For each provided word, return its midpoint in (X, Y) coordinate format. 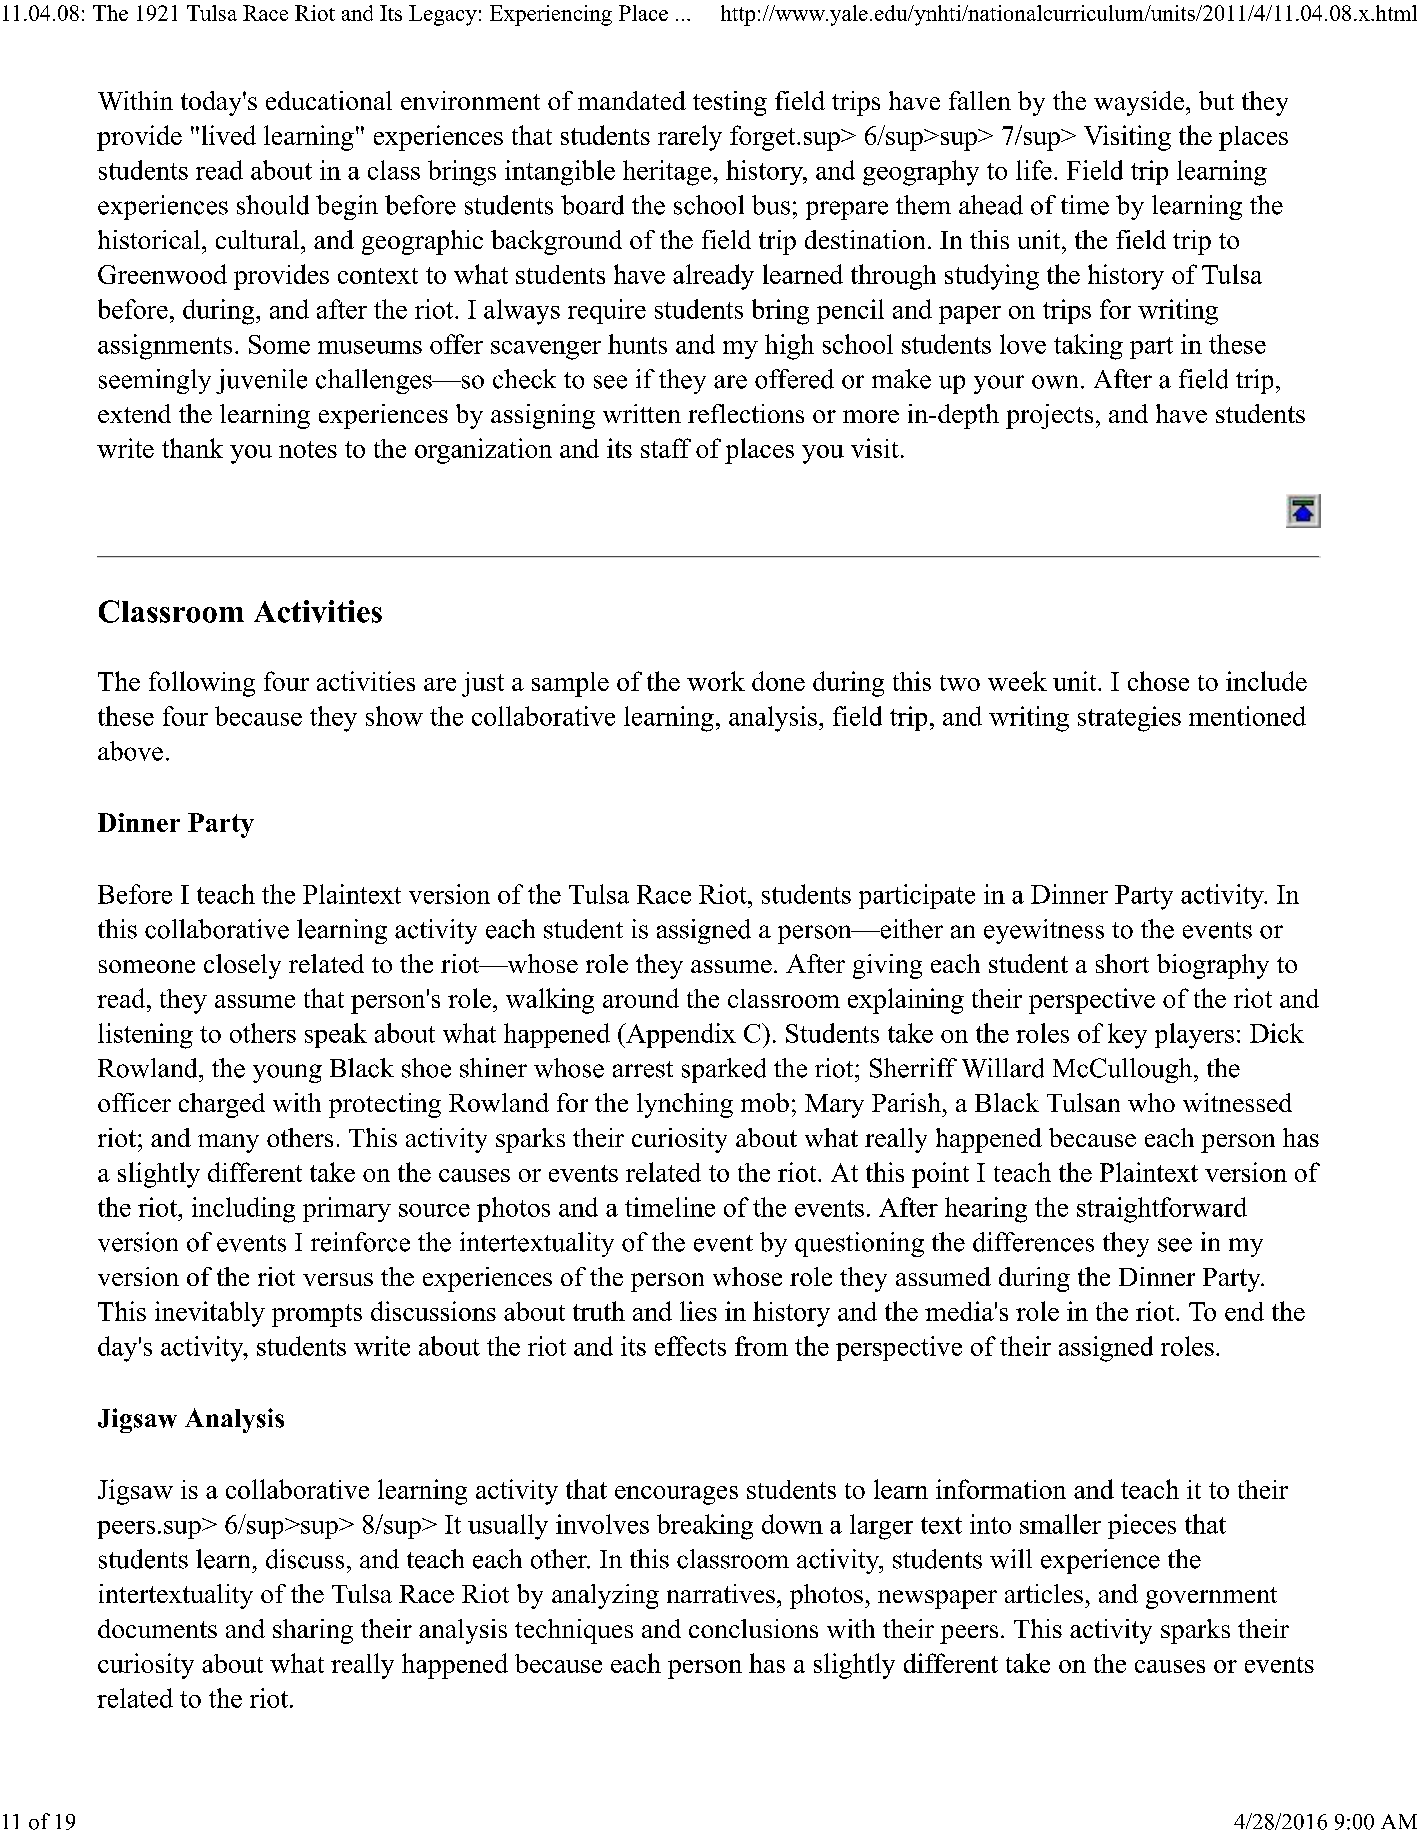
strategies (1129, 719)
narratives (721, 1593)
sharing (313, 1631)
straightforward (1162, 1210)
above (130, 751)
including (243, 1210)
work (716, 681)
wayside (1139, 103)
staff (666, 448)
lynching (685, 1105)
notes (308, 449)
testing (730, 103)
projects (1049, 416)
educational (329, 100)
